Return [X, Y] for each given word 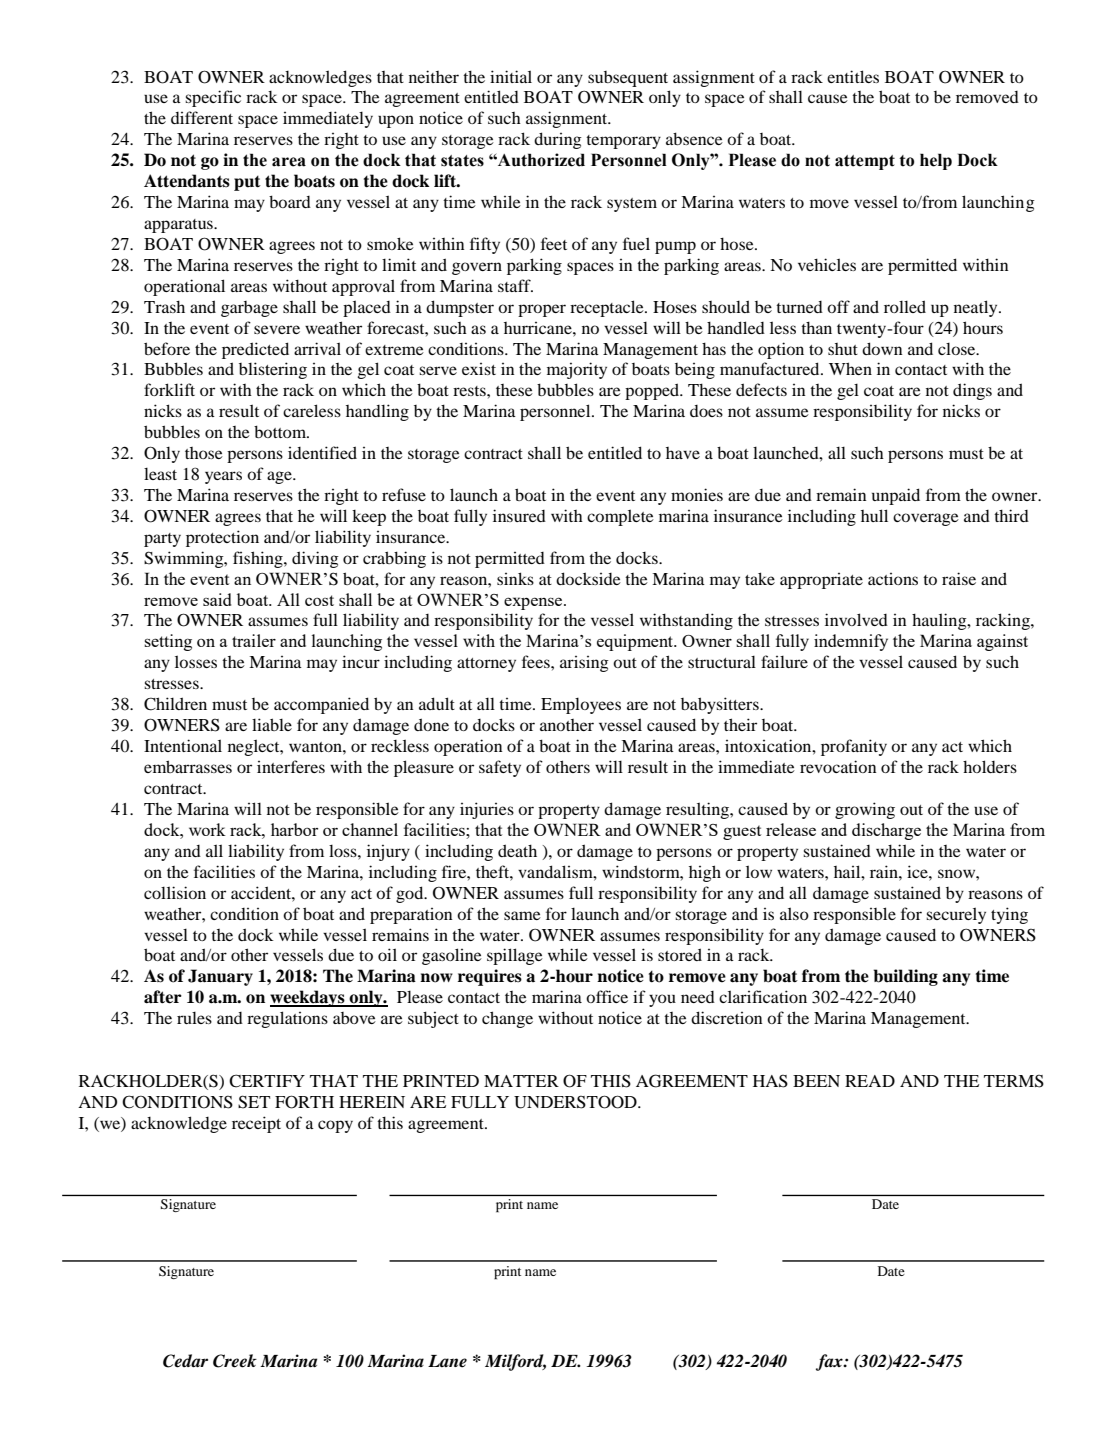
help [936, 161]
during [558, 140]
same [522, 915]
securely [956, 915]
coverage [926, 519]
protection [222, 538]
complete [620, 517]
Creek [235, 1361]
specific [213, 98]
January [220, 977]
